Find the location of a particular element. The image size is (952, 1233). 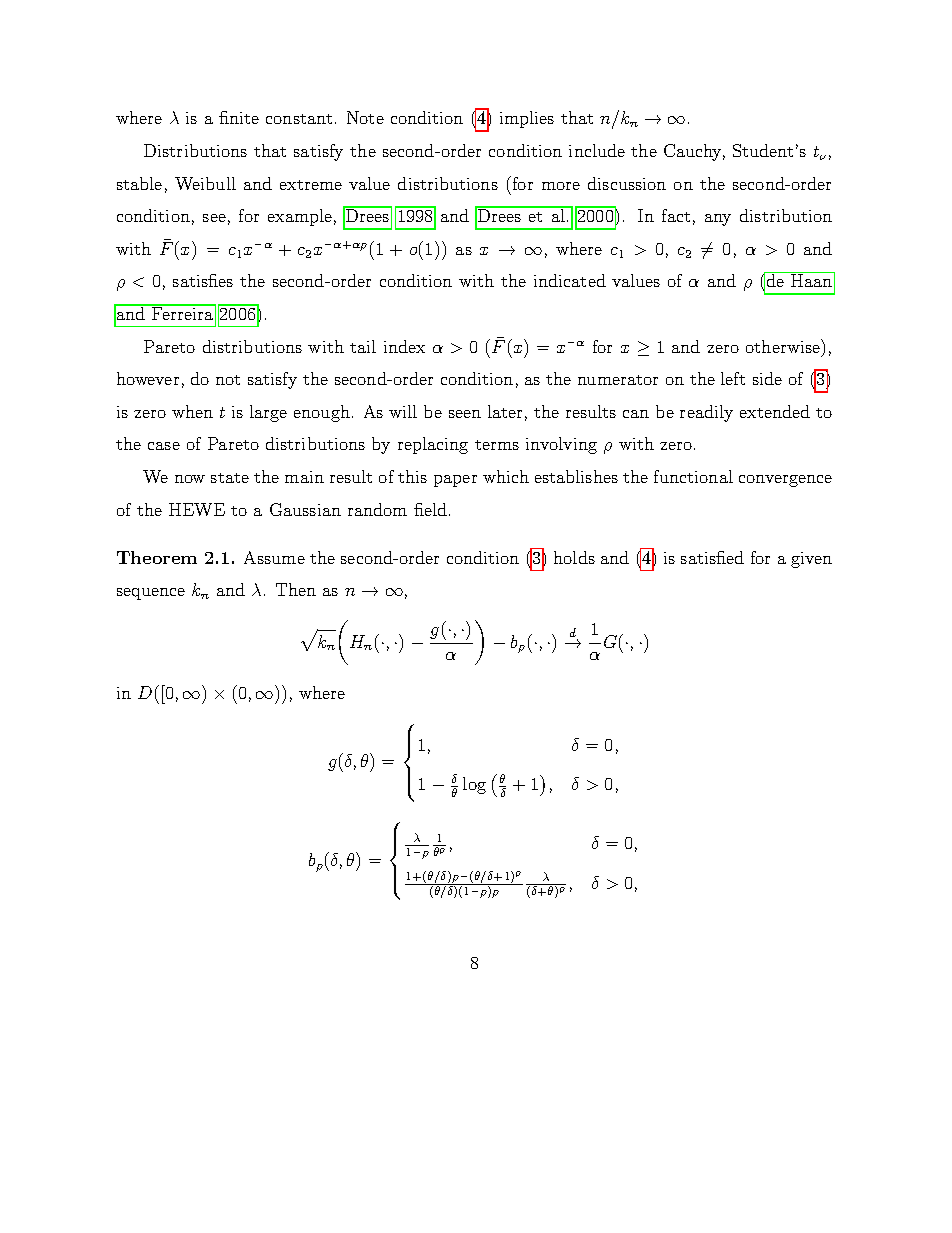

log is located at coordinates (474, 785).
